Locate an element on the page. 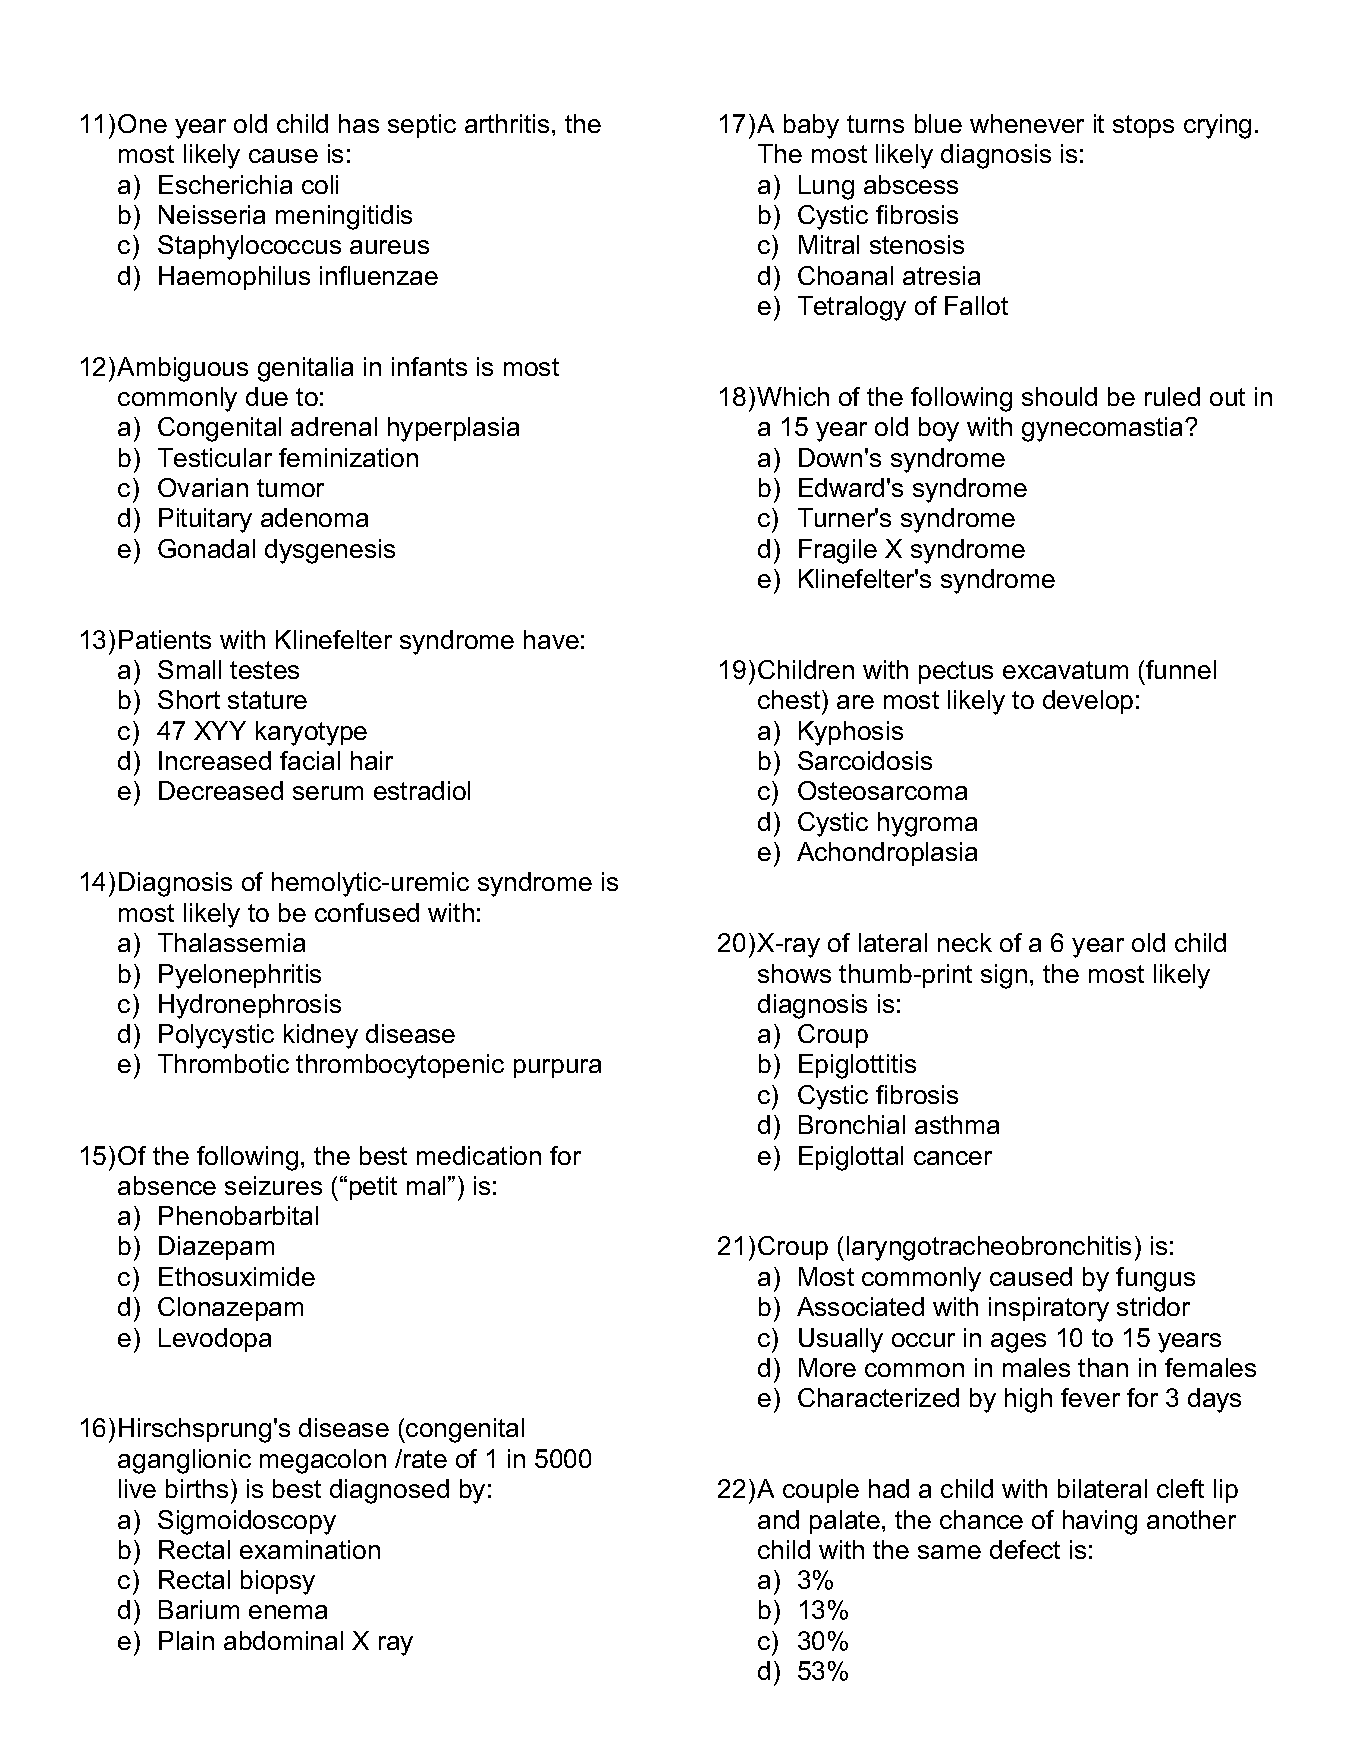 The width and height of the document is (1346, 1741). stops is located at coordinates (1143, 126).
